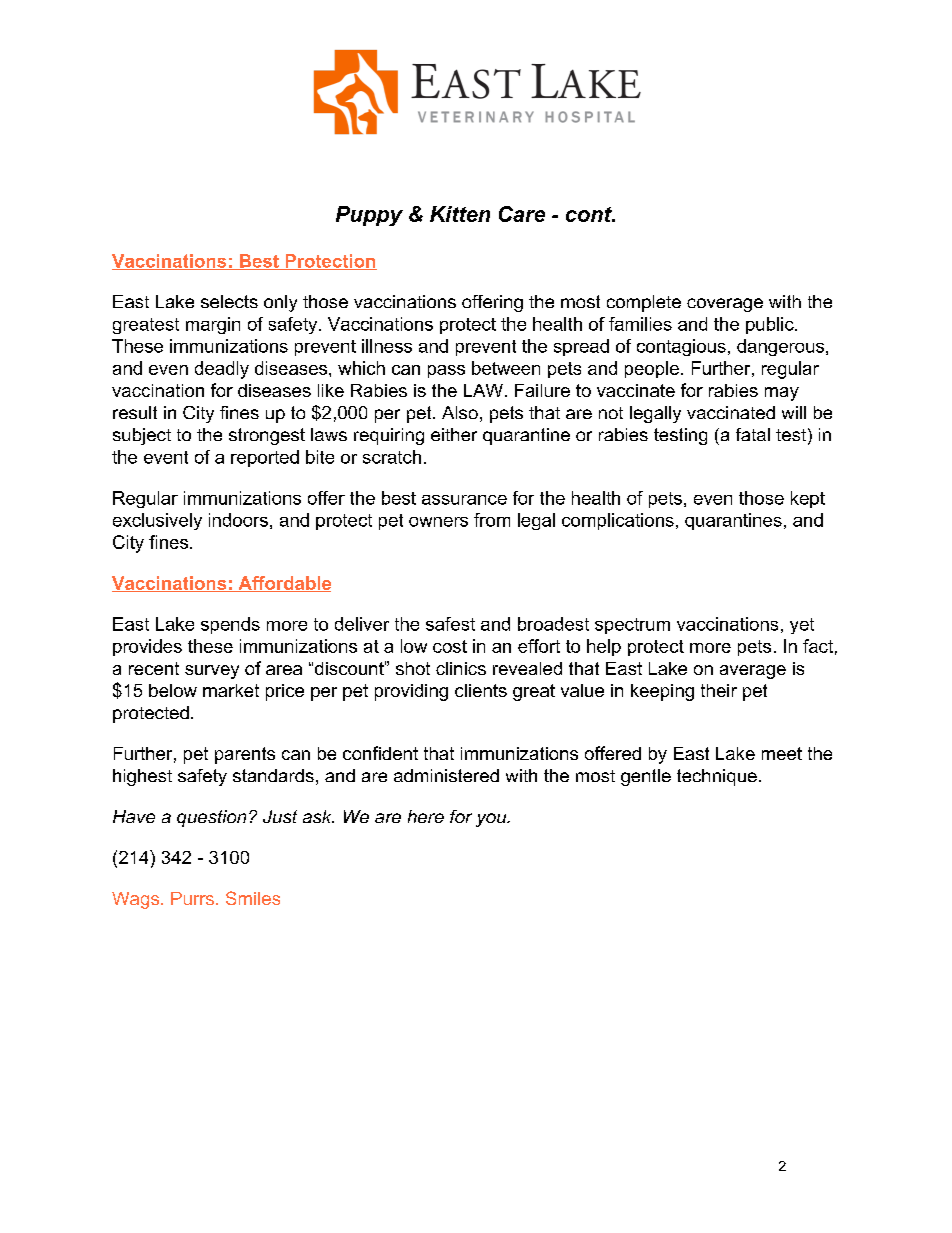 This page has width=952, height=1233. Describe the element at coordinates (522, 214) in the page. I see `Care` at that location.
